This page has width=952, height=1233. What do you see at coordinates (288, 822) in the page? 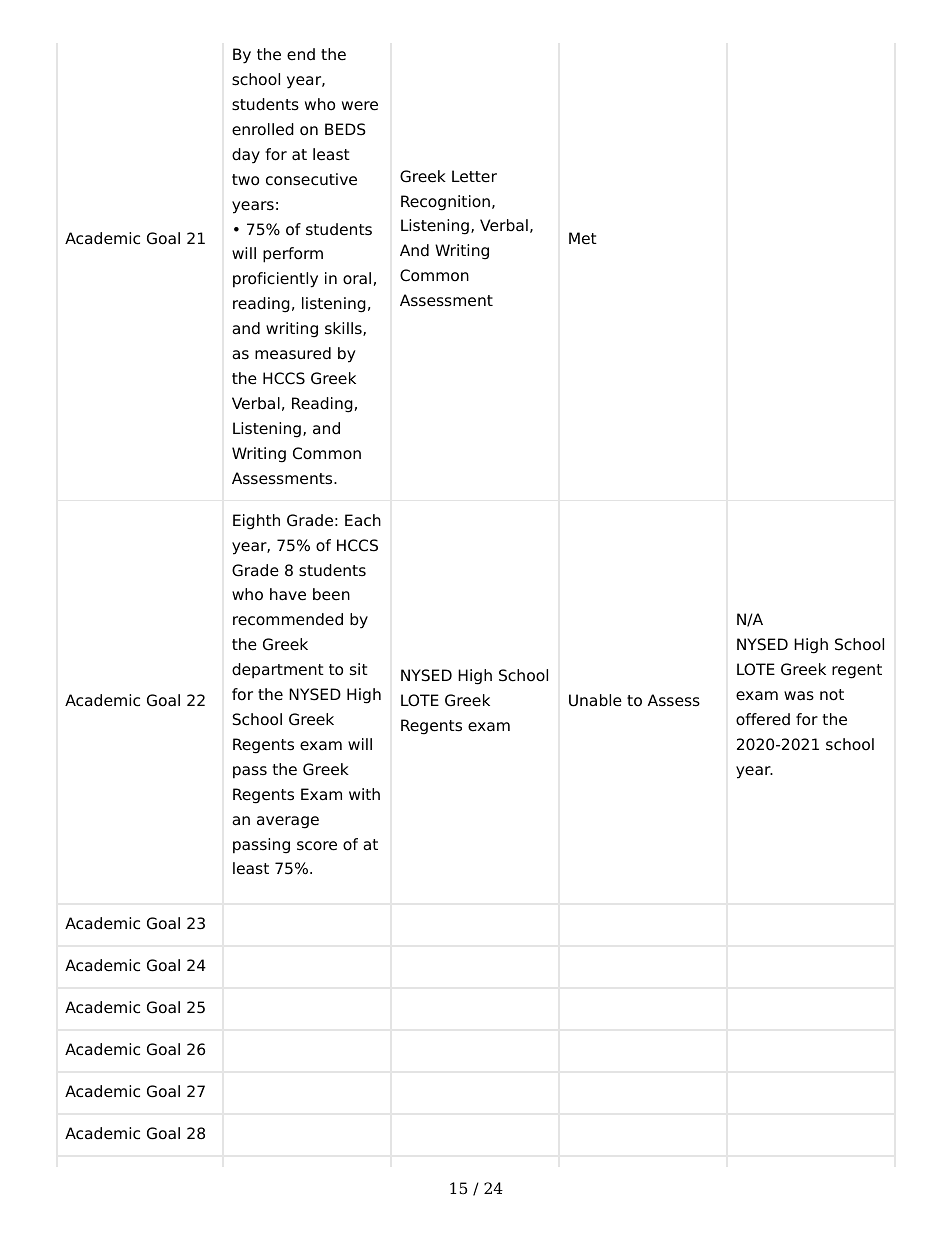
I see `average` at bounding box center [288, 822].
